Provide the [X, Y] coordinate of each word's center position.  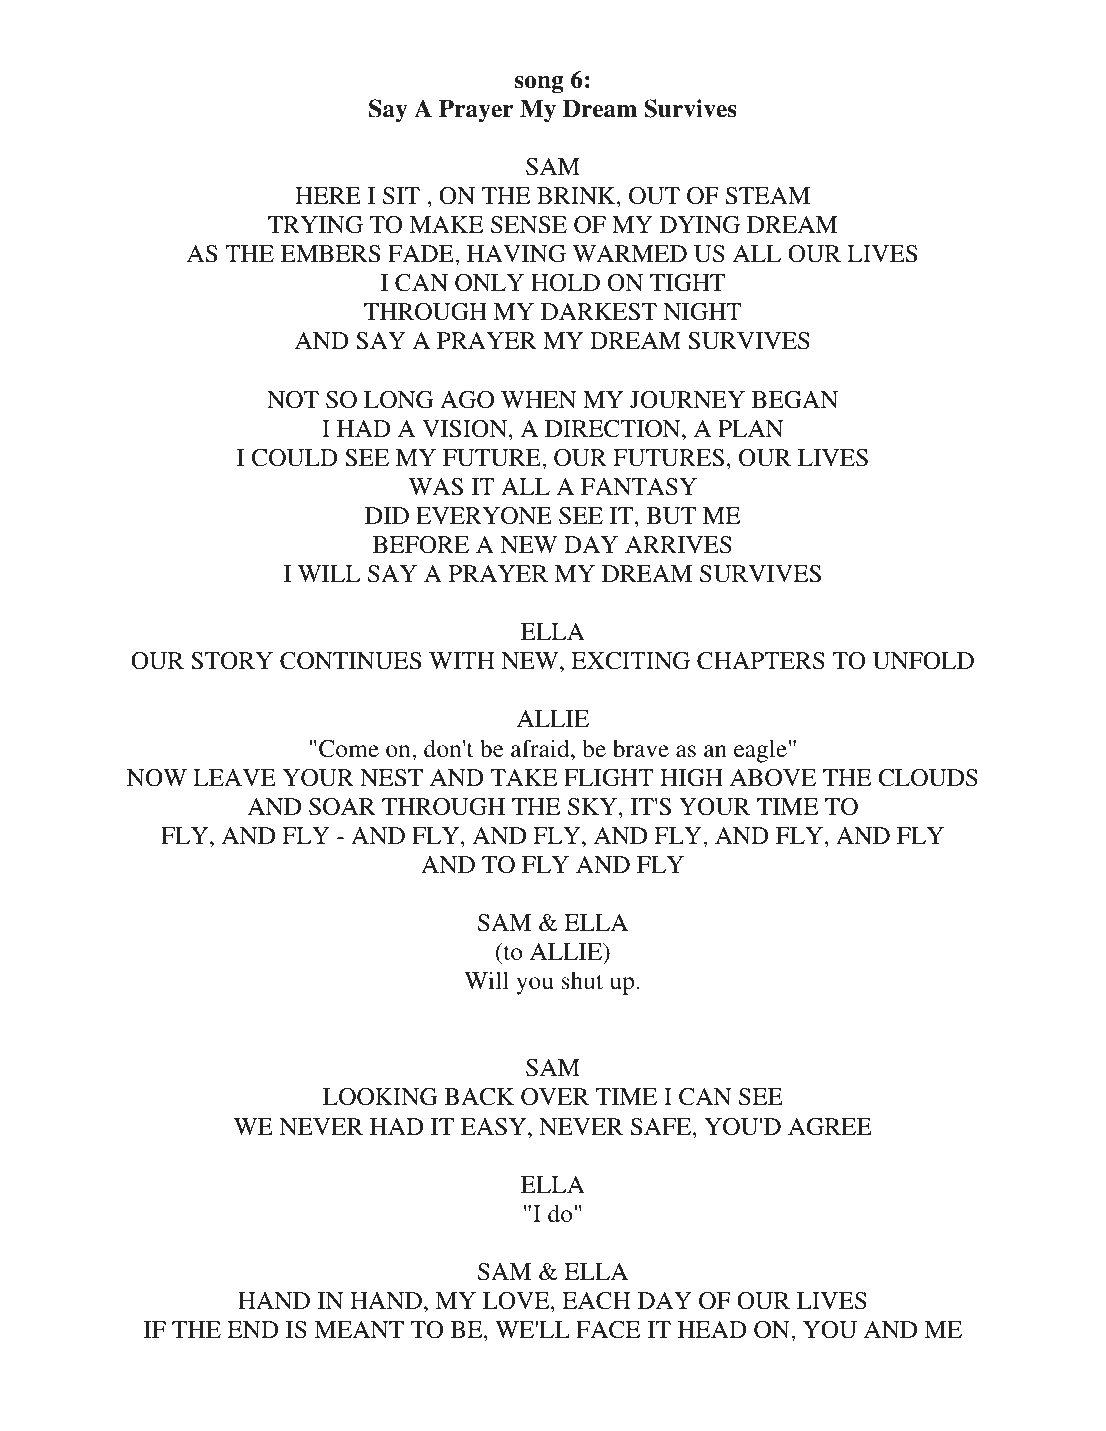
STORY [232, 661]
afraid [541, 748]
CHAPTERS [761, 661]
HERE [328, 195]
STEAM [768, 196]
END [253, 1329]
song [539, 85]
